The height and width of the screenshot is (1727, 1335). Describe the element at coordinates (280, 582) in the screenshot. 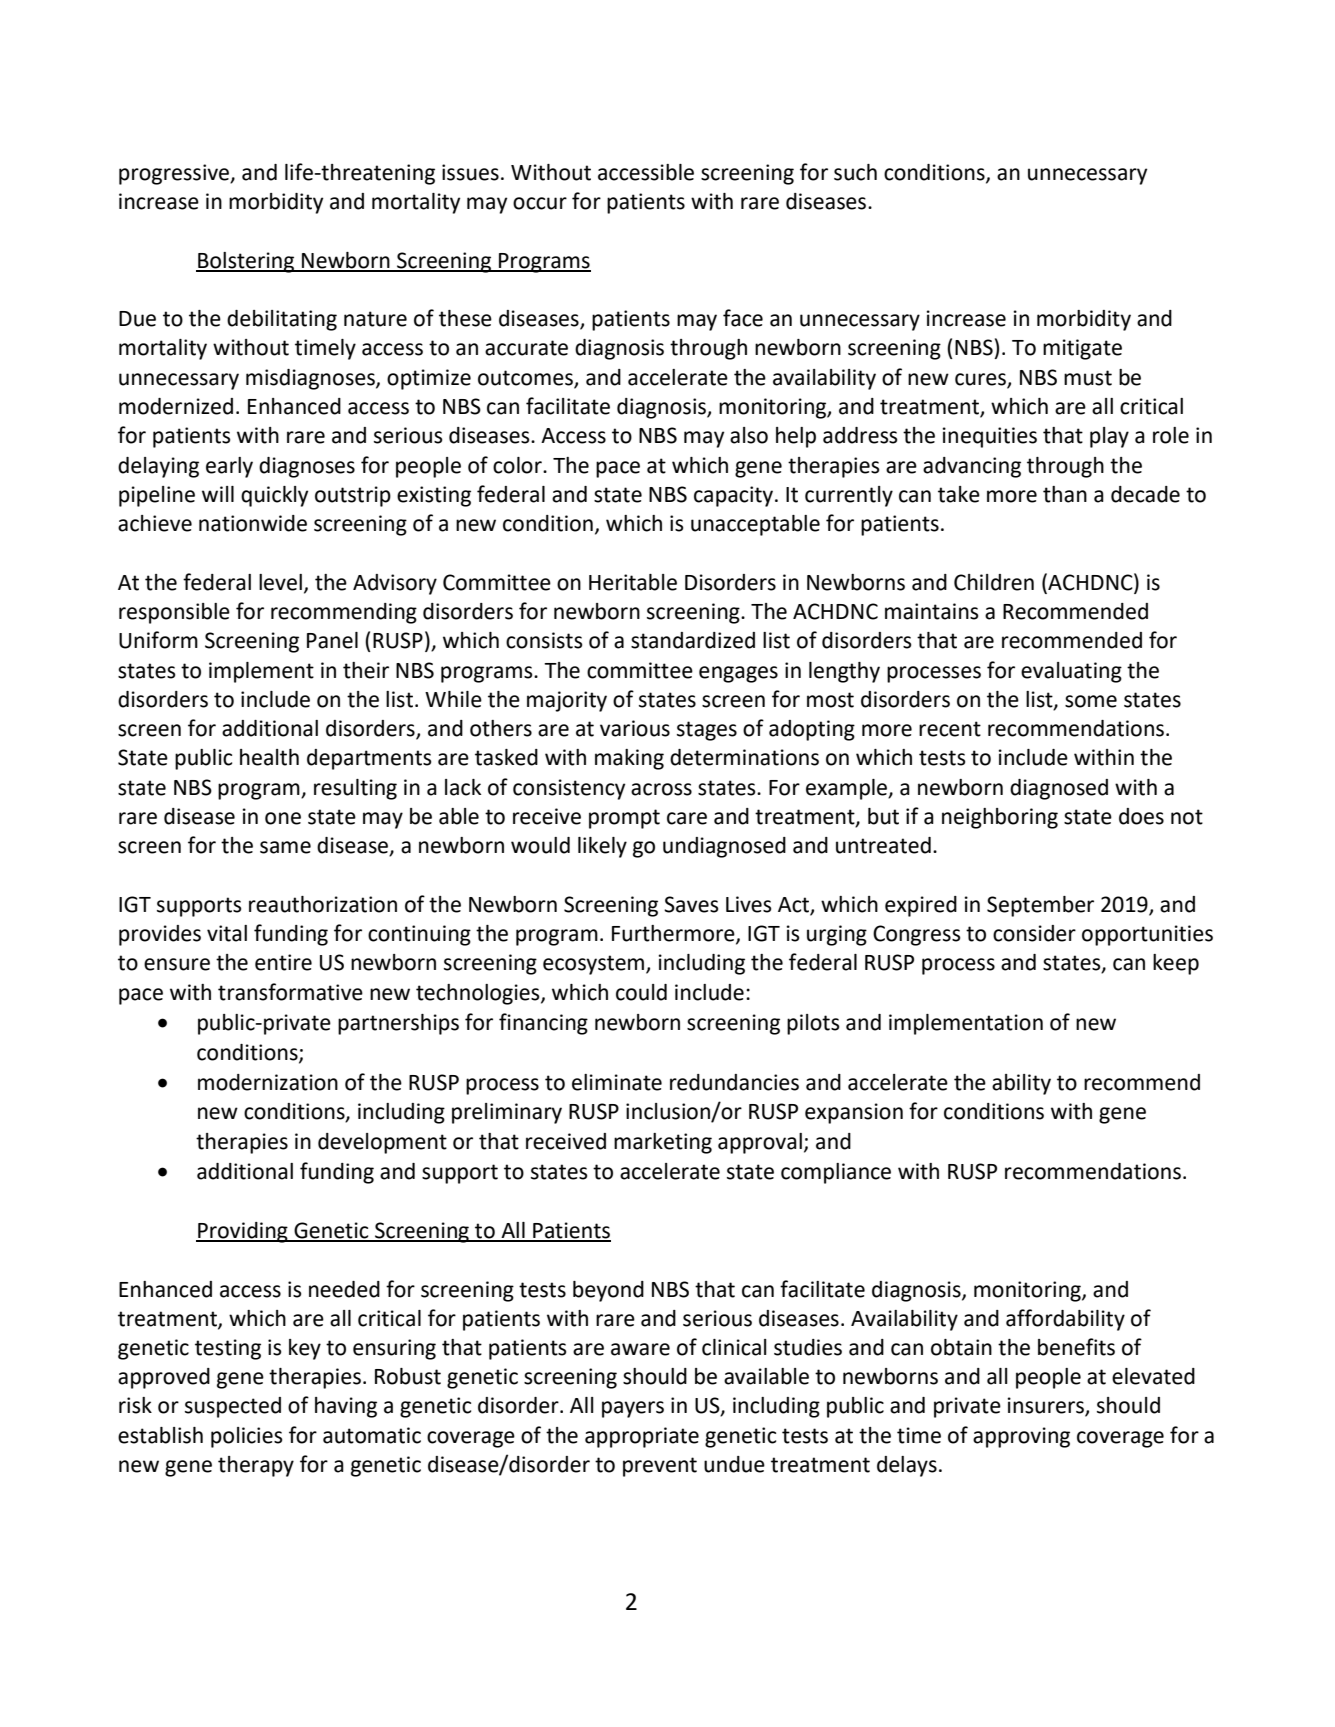

I see `level` at that location.
